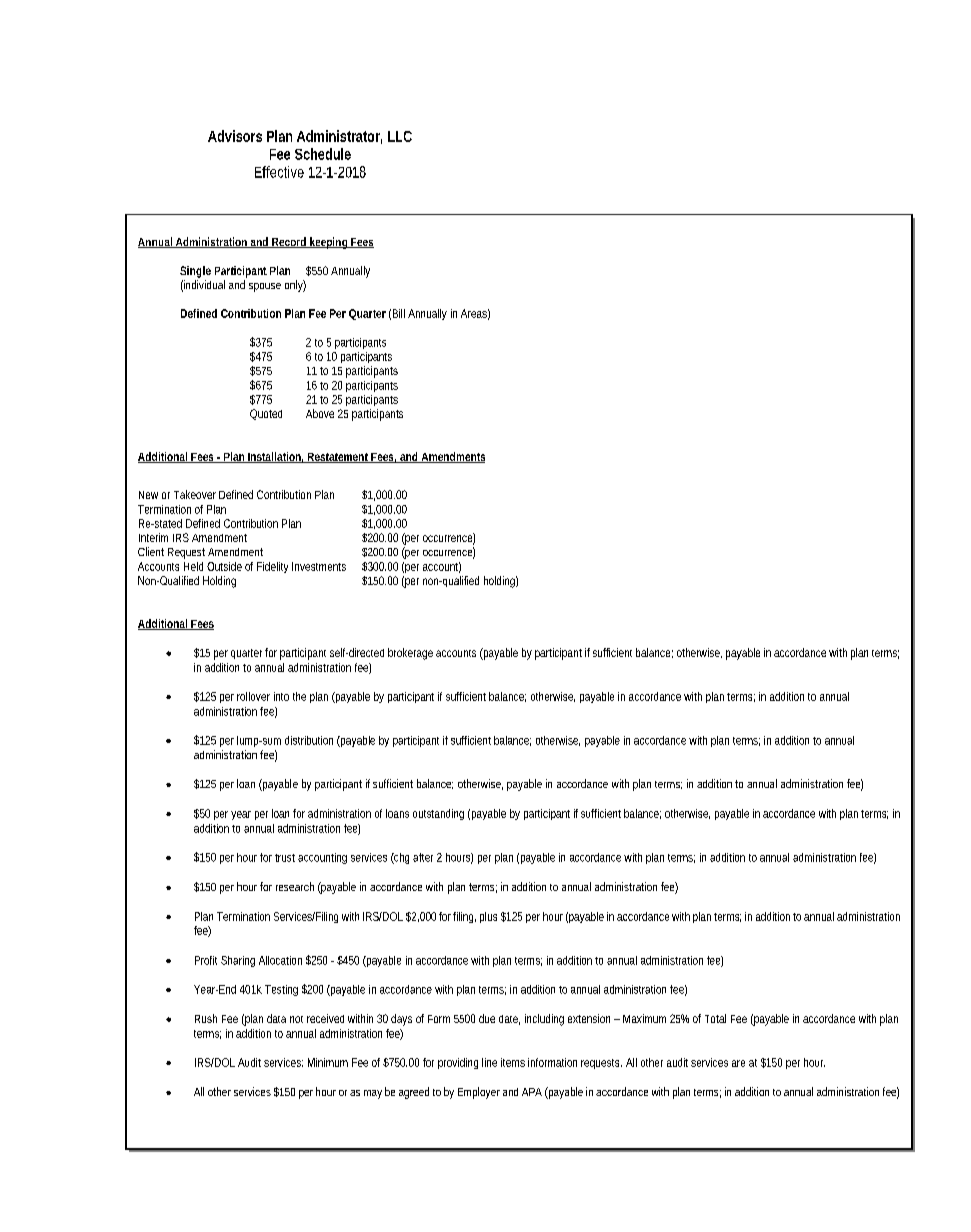  What do you see at coordinates (338, 458) in the page?
I see `Restatement` at bounding box center [338, 458].
